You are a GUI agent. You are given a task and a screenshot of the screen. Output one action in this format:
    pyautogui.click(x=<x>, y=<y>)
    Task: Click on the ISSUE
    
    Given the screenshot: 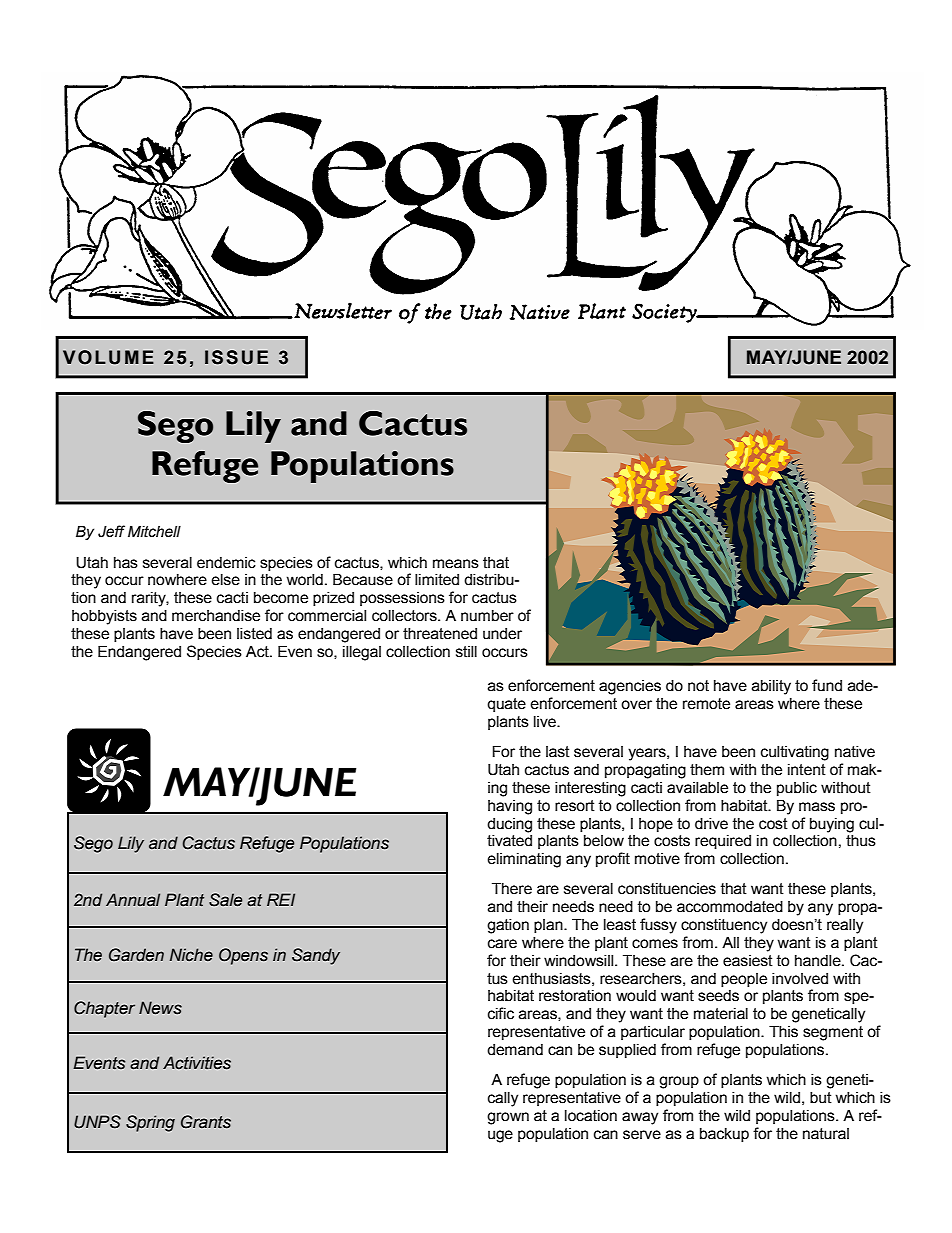 What is the action you would take?
    pyautogui.click(x=236, y=357)
